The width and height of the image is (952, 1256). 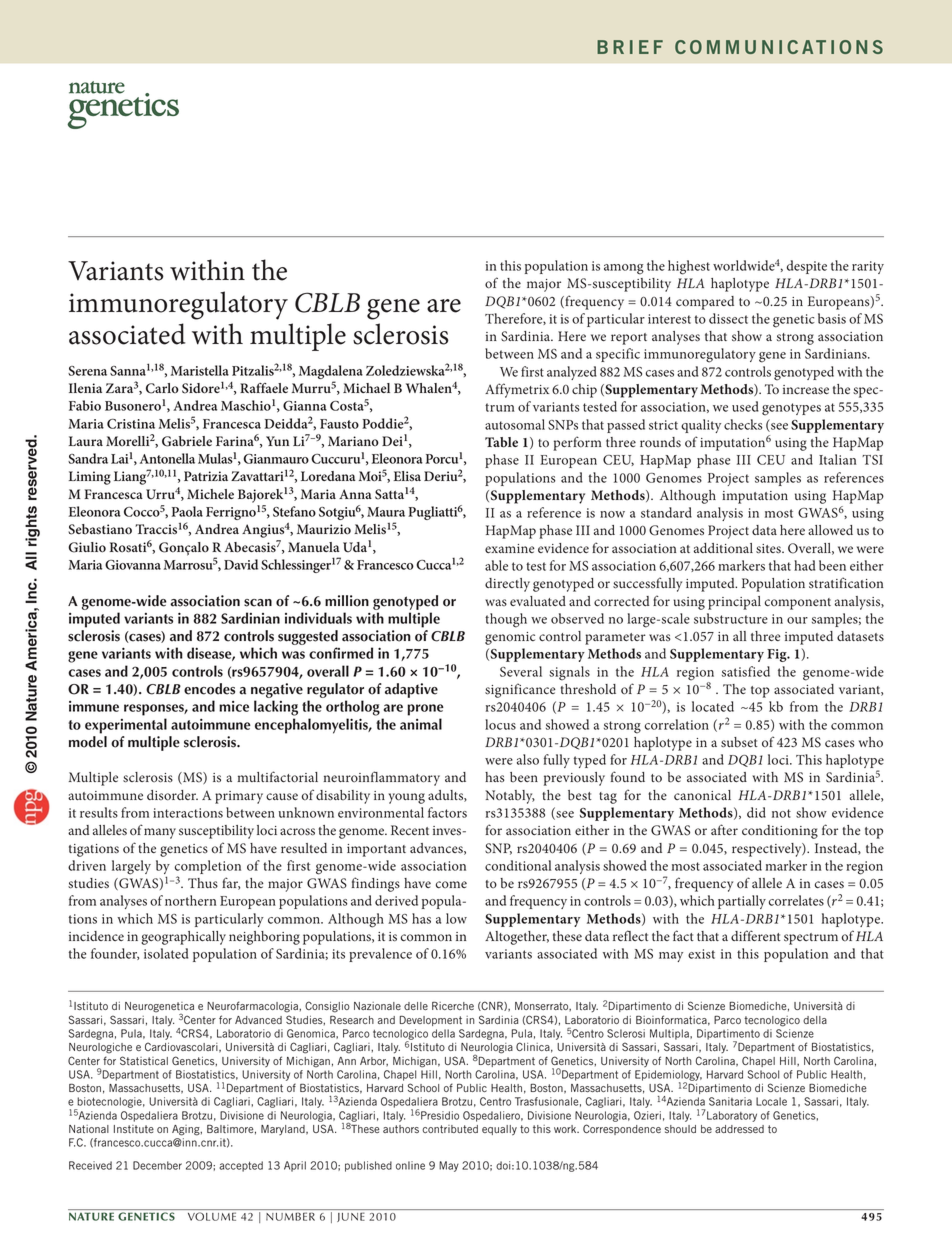 I want to click on Thus, so click(x=203, y=883).
